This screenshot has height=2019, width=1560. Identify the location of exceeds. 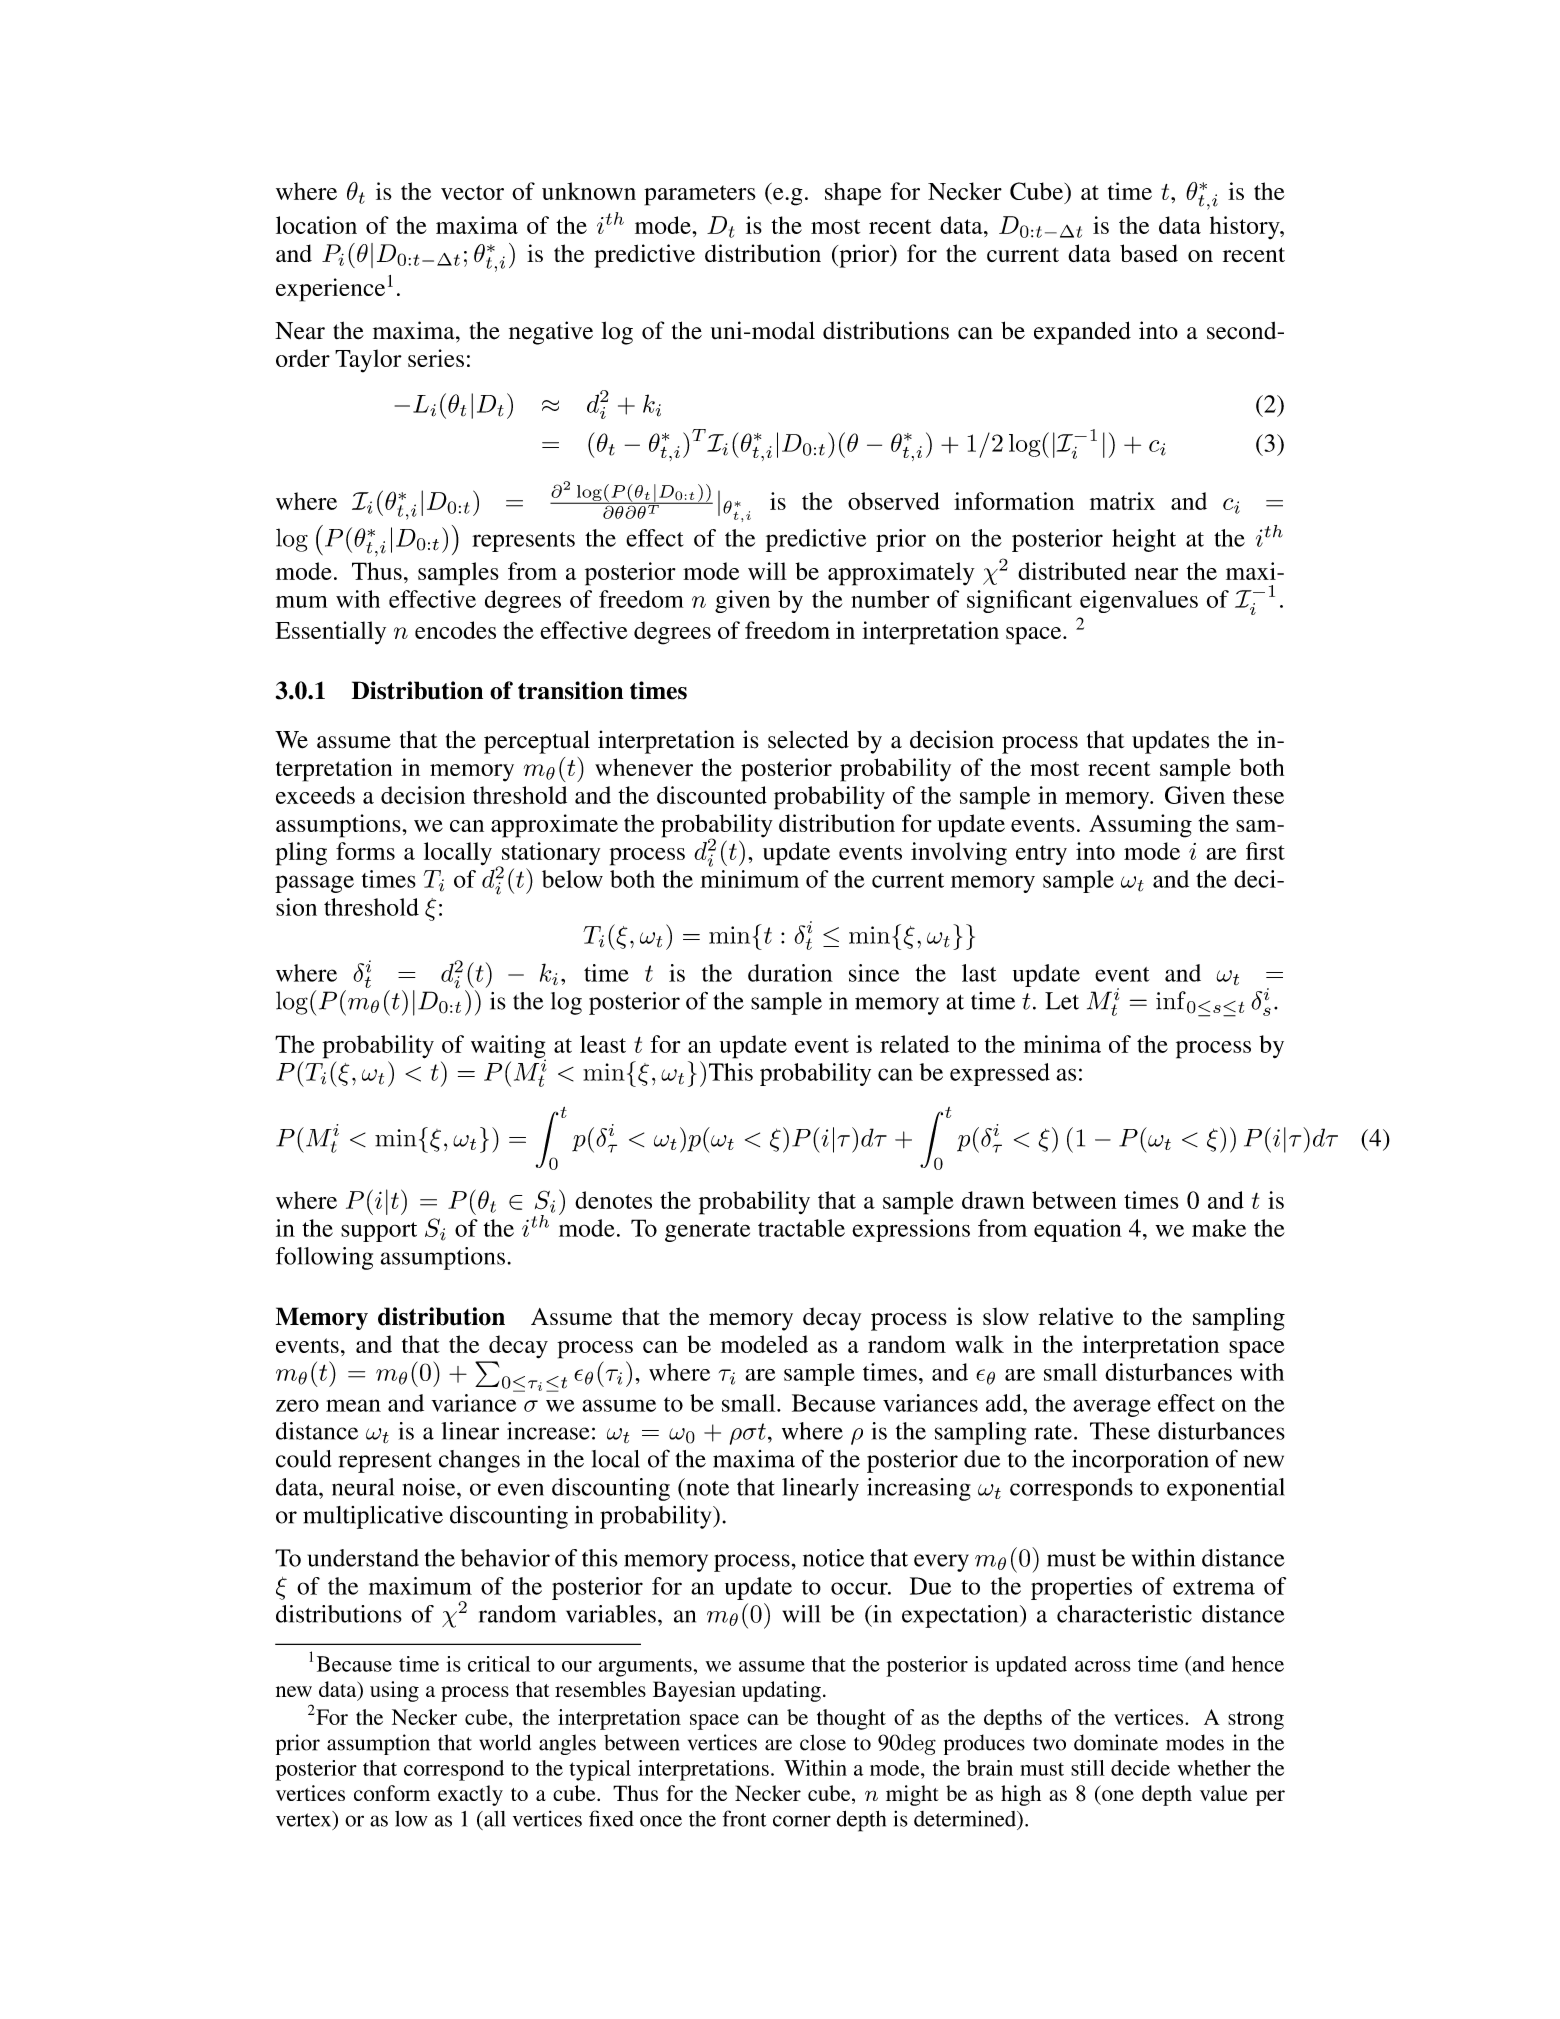
(315, 795).
